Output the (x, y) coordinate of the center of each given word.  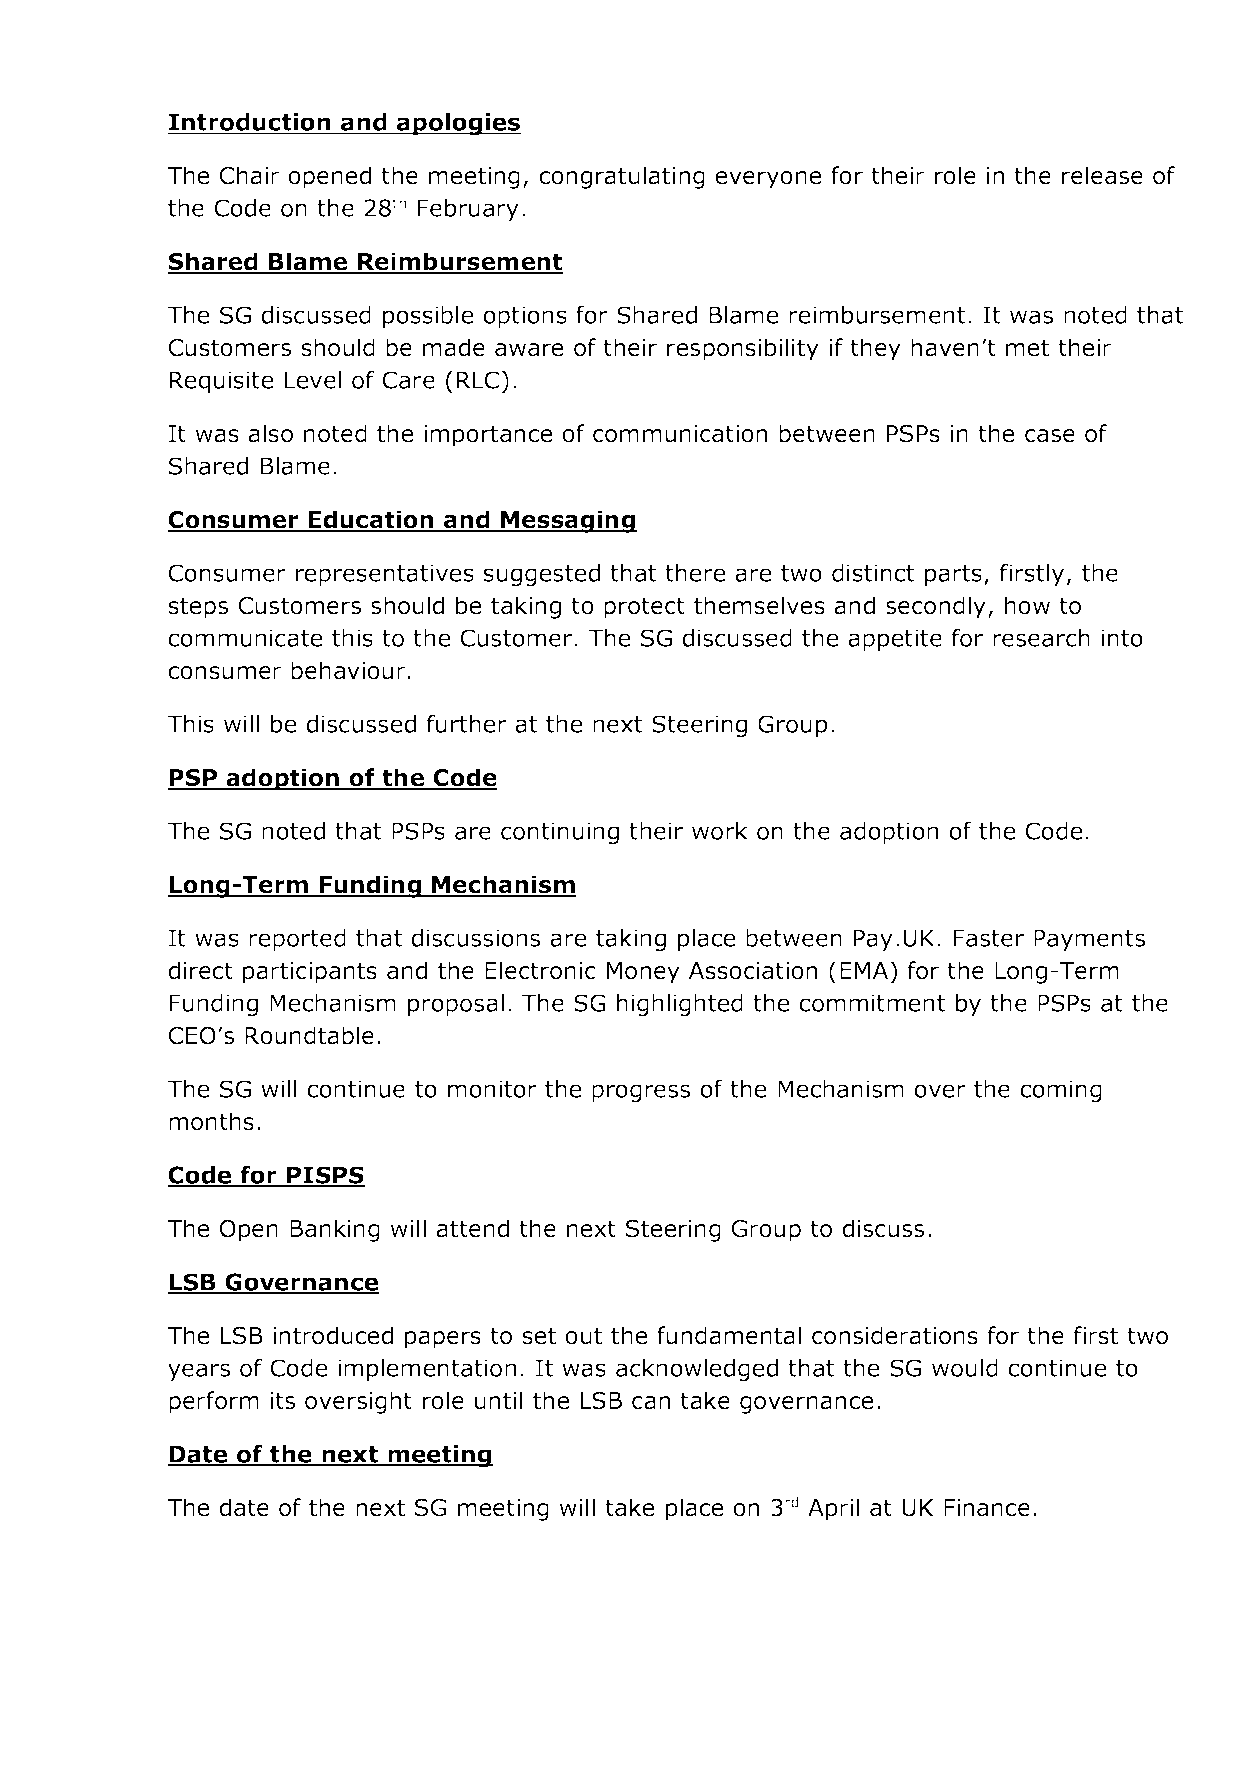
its (282, 1401)
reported (297, 940)
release (1102, 175)
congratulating (622, 177)
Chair (250, 175)
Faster (989, 938)
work (720, 831)
